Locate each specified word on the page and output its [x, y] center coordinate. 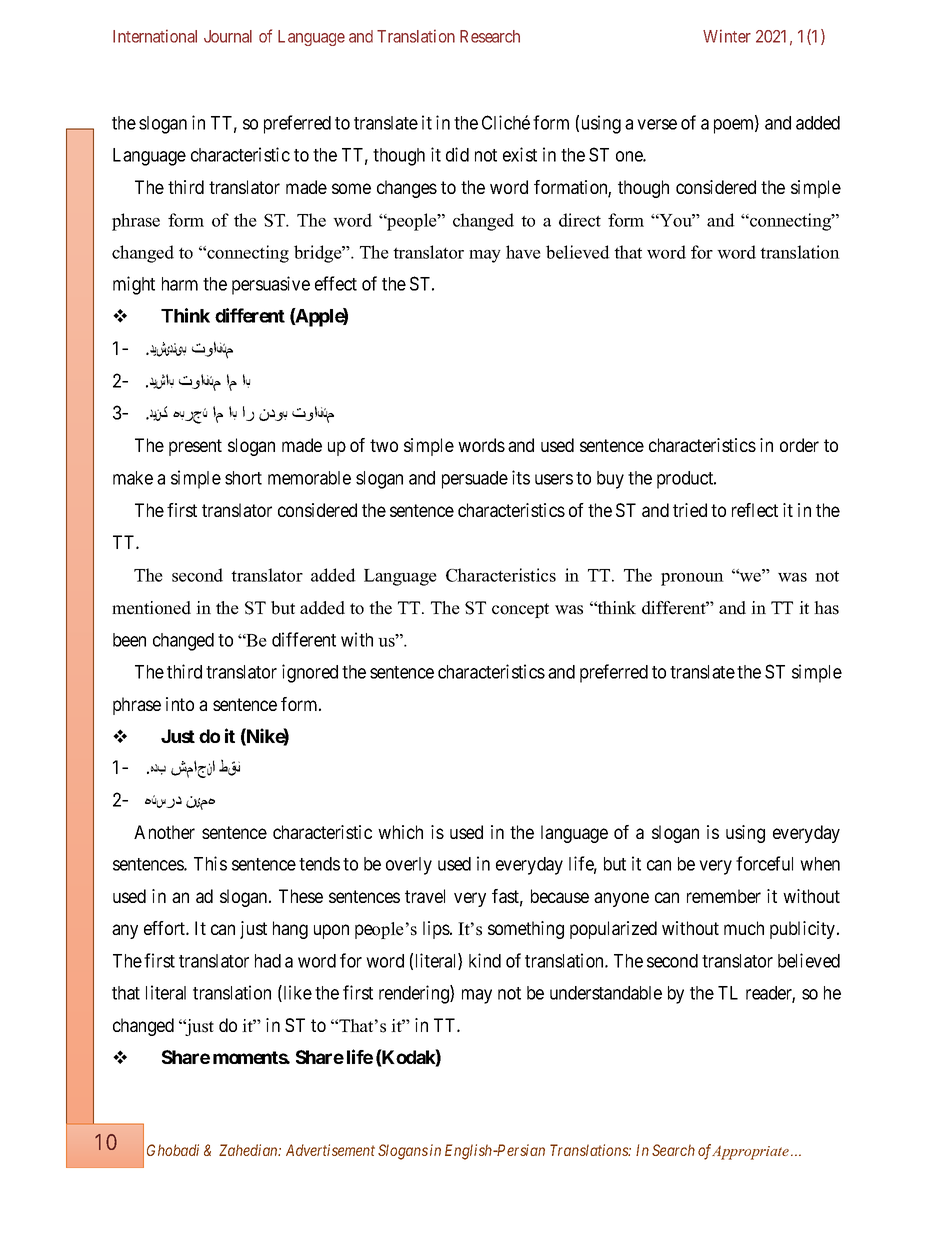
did [457, 154]
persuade [475, 480]
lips [437, 930]
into [180, 704]
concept [520, 610]
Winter [727, 36]
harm [180, 284]
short [243, 478]
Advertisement [330, 1150]
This [210, 863]
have [523, 252]
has [826, 608]
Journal [228, 36]
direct [580, 220]
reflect [755, 510]
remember [724, 896]
